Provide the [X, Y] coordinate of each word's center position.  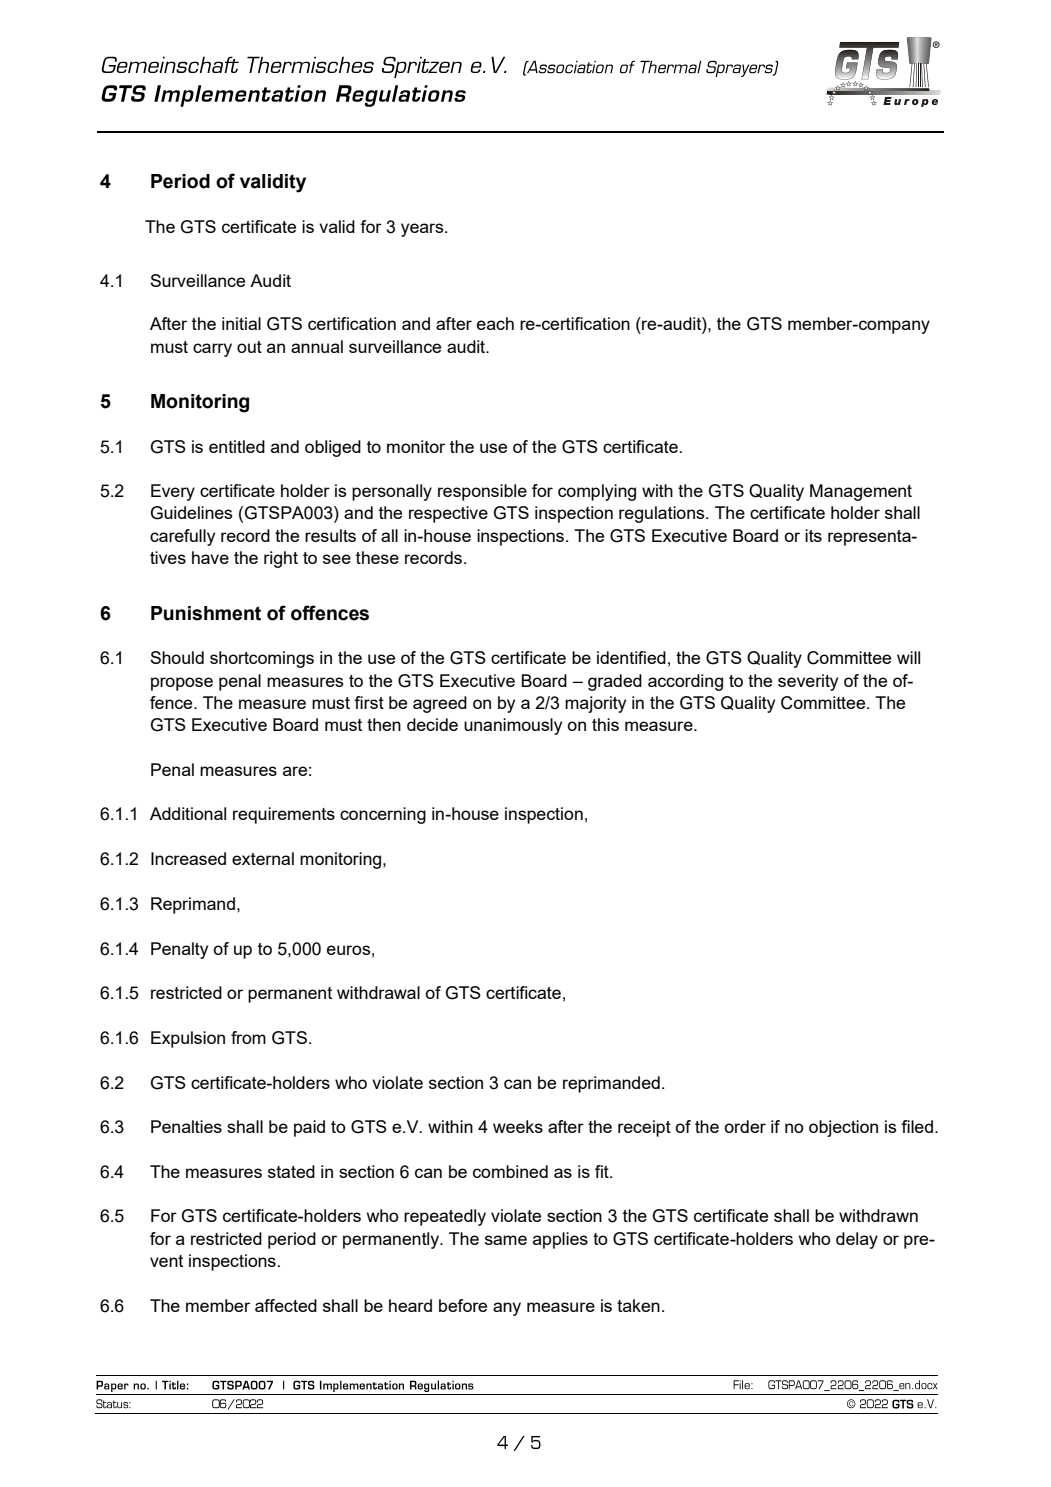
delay [857, 1240]
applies [560, 1240]
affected [286, 1305]
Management [861, 492]
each [495, 323]
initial [241, 323]
